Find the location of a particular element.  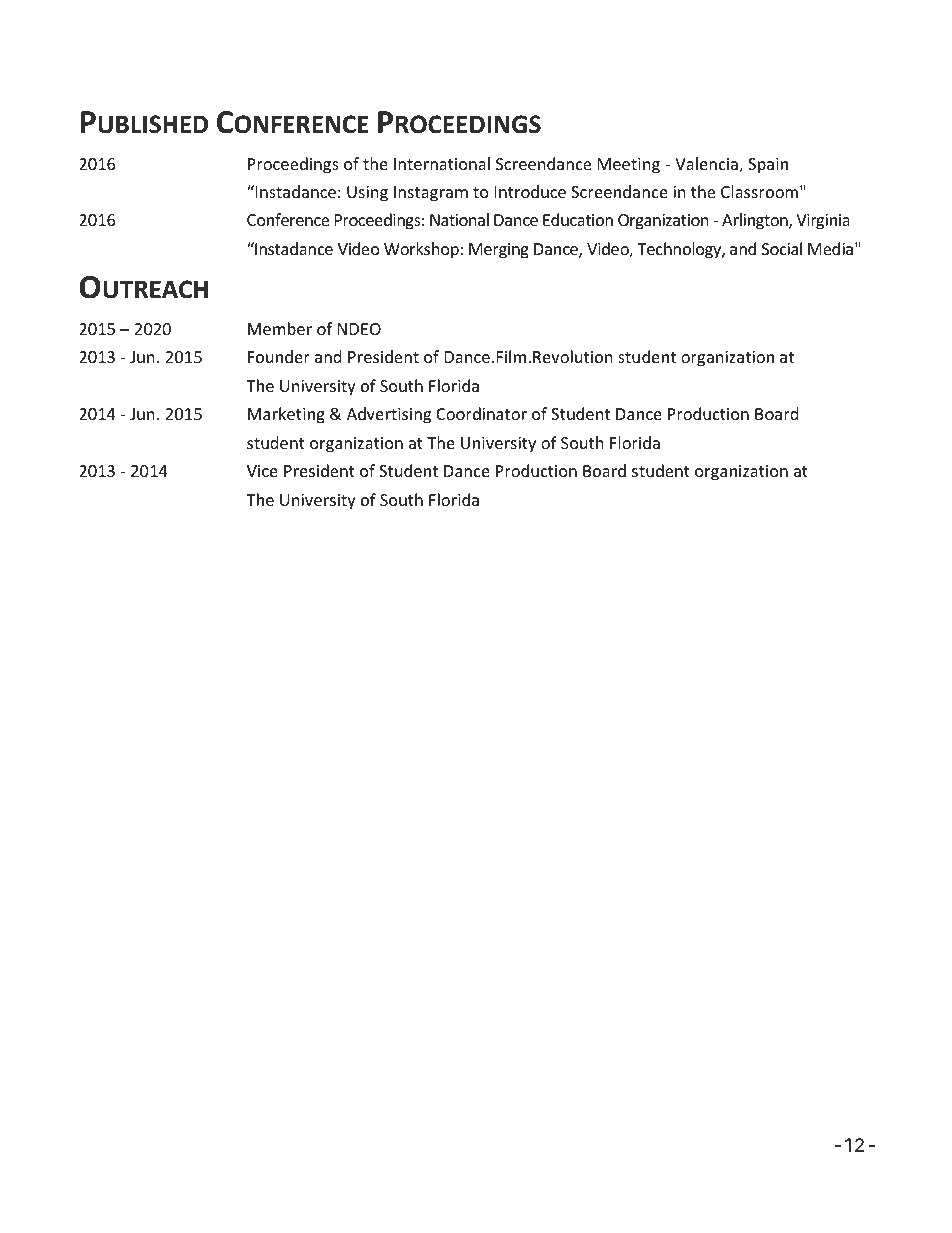

Social is located at coordinates (782, 248).
